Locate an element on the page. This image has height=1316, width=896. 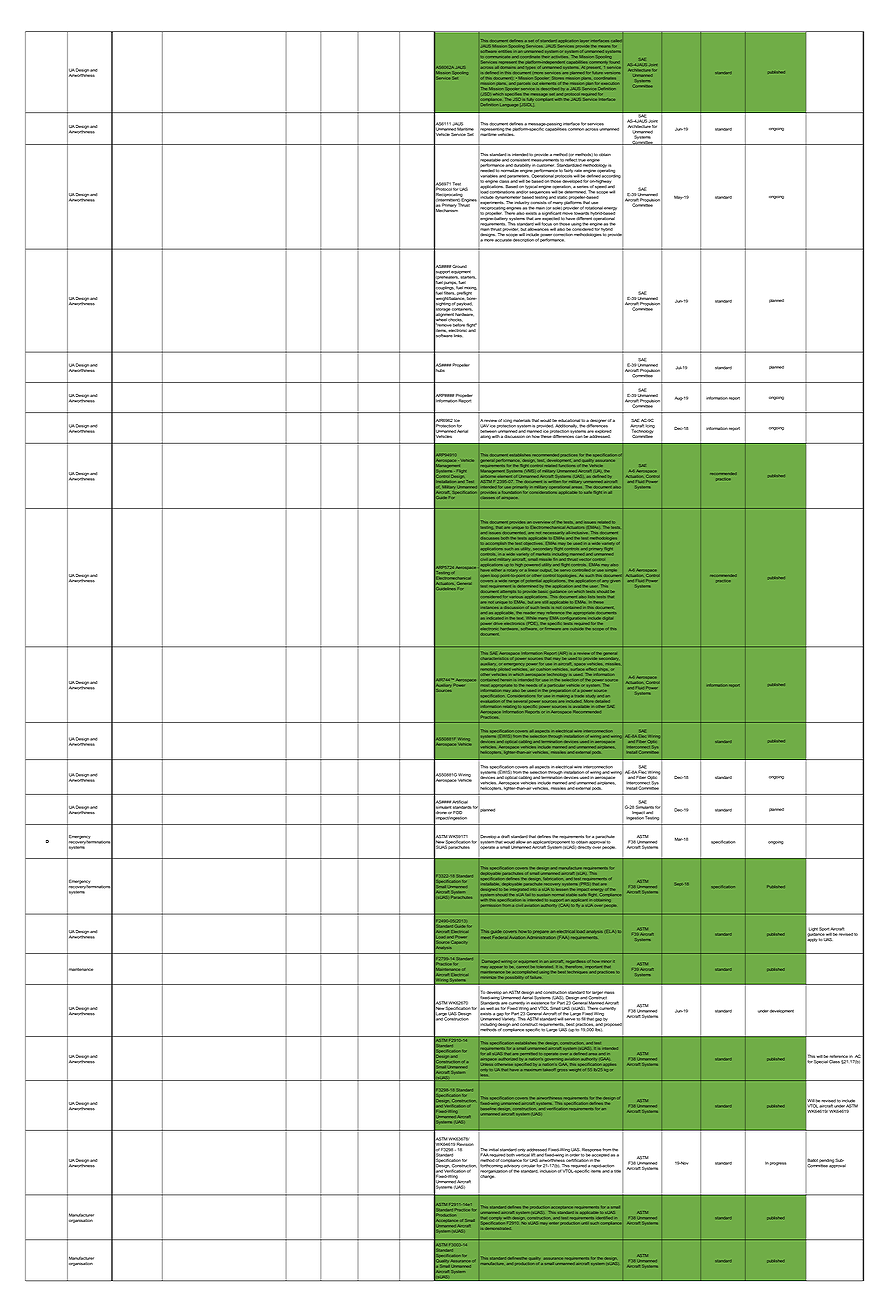
enter is located at coordinates (553, 1223).
